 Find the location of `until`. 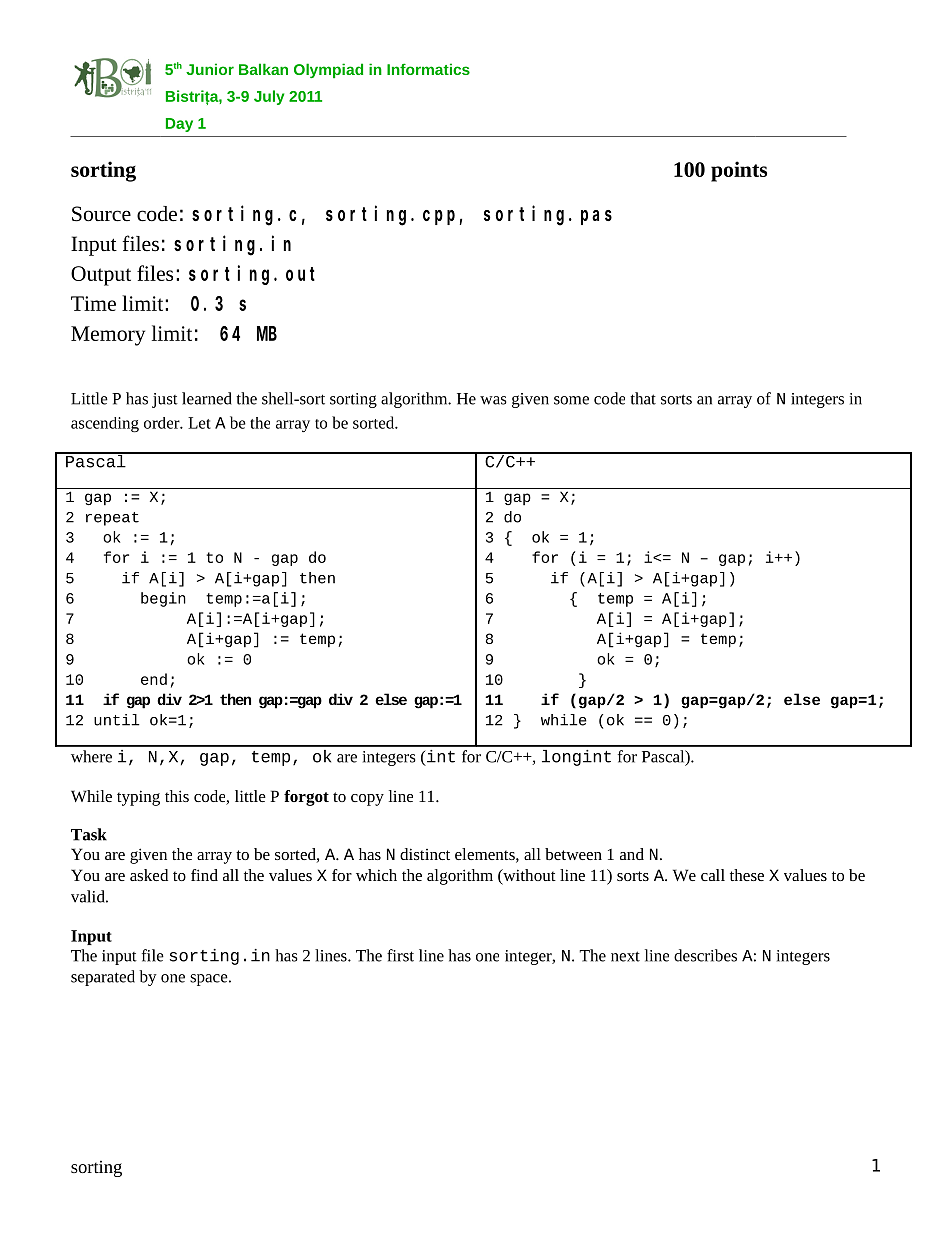

until is located at coordinates (117, 720).
